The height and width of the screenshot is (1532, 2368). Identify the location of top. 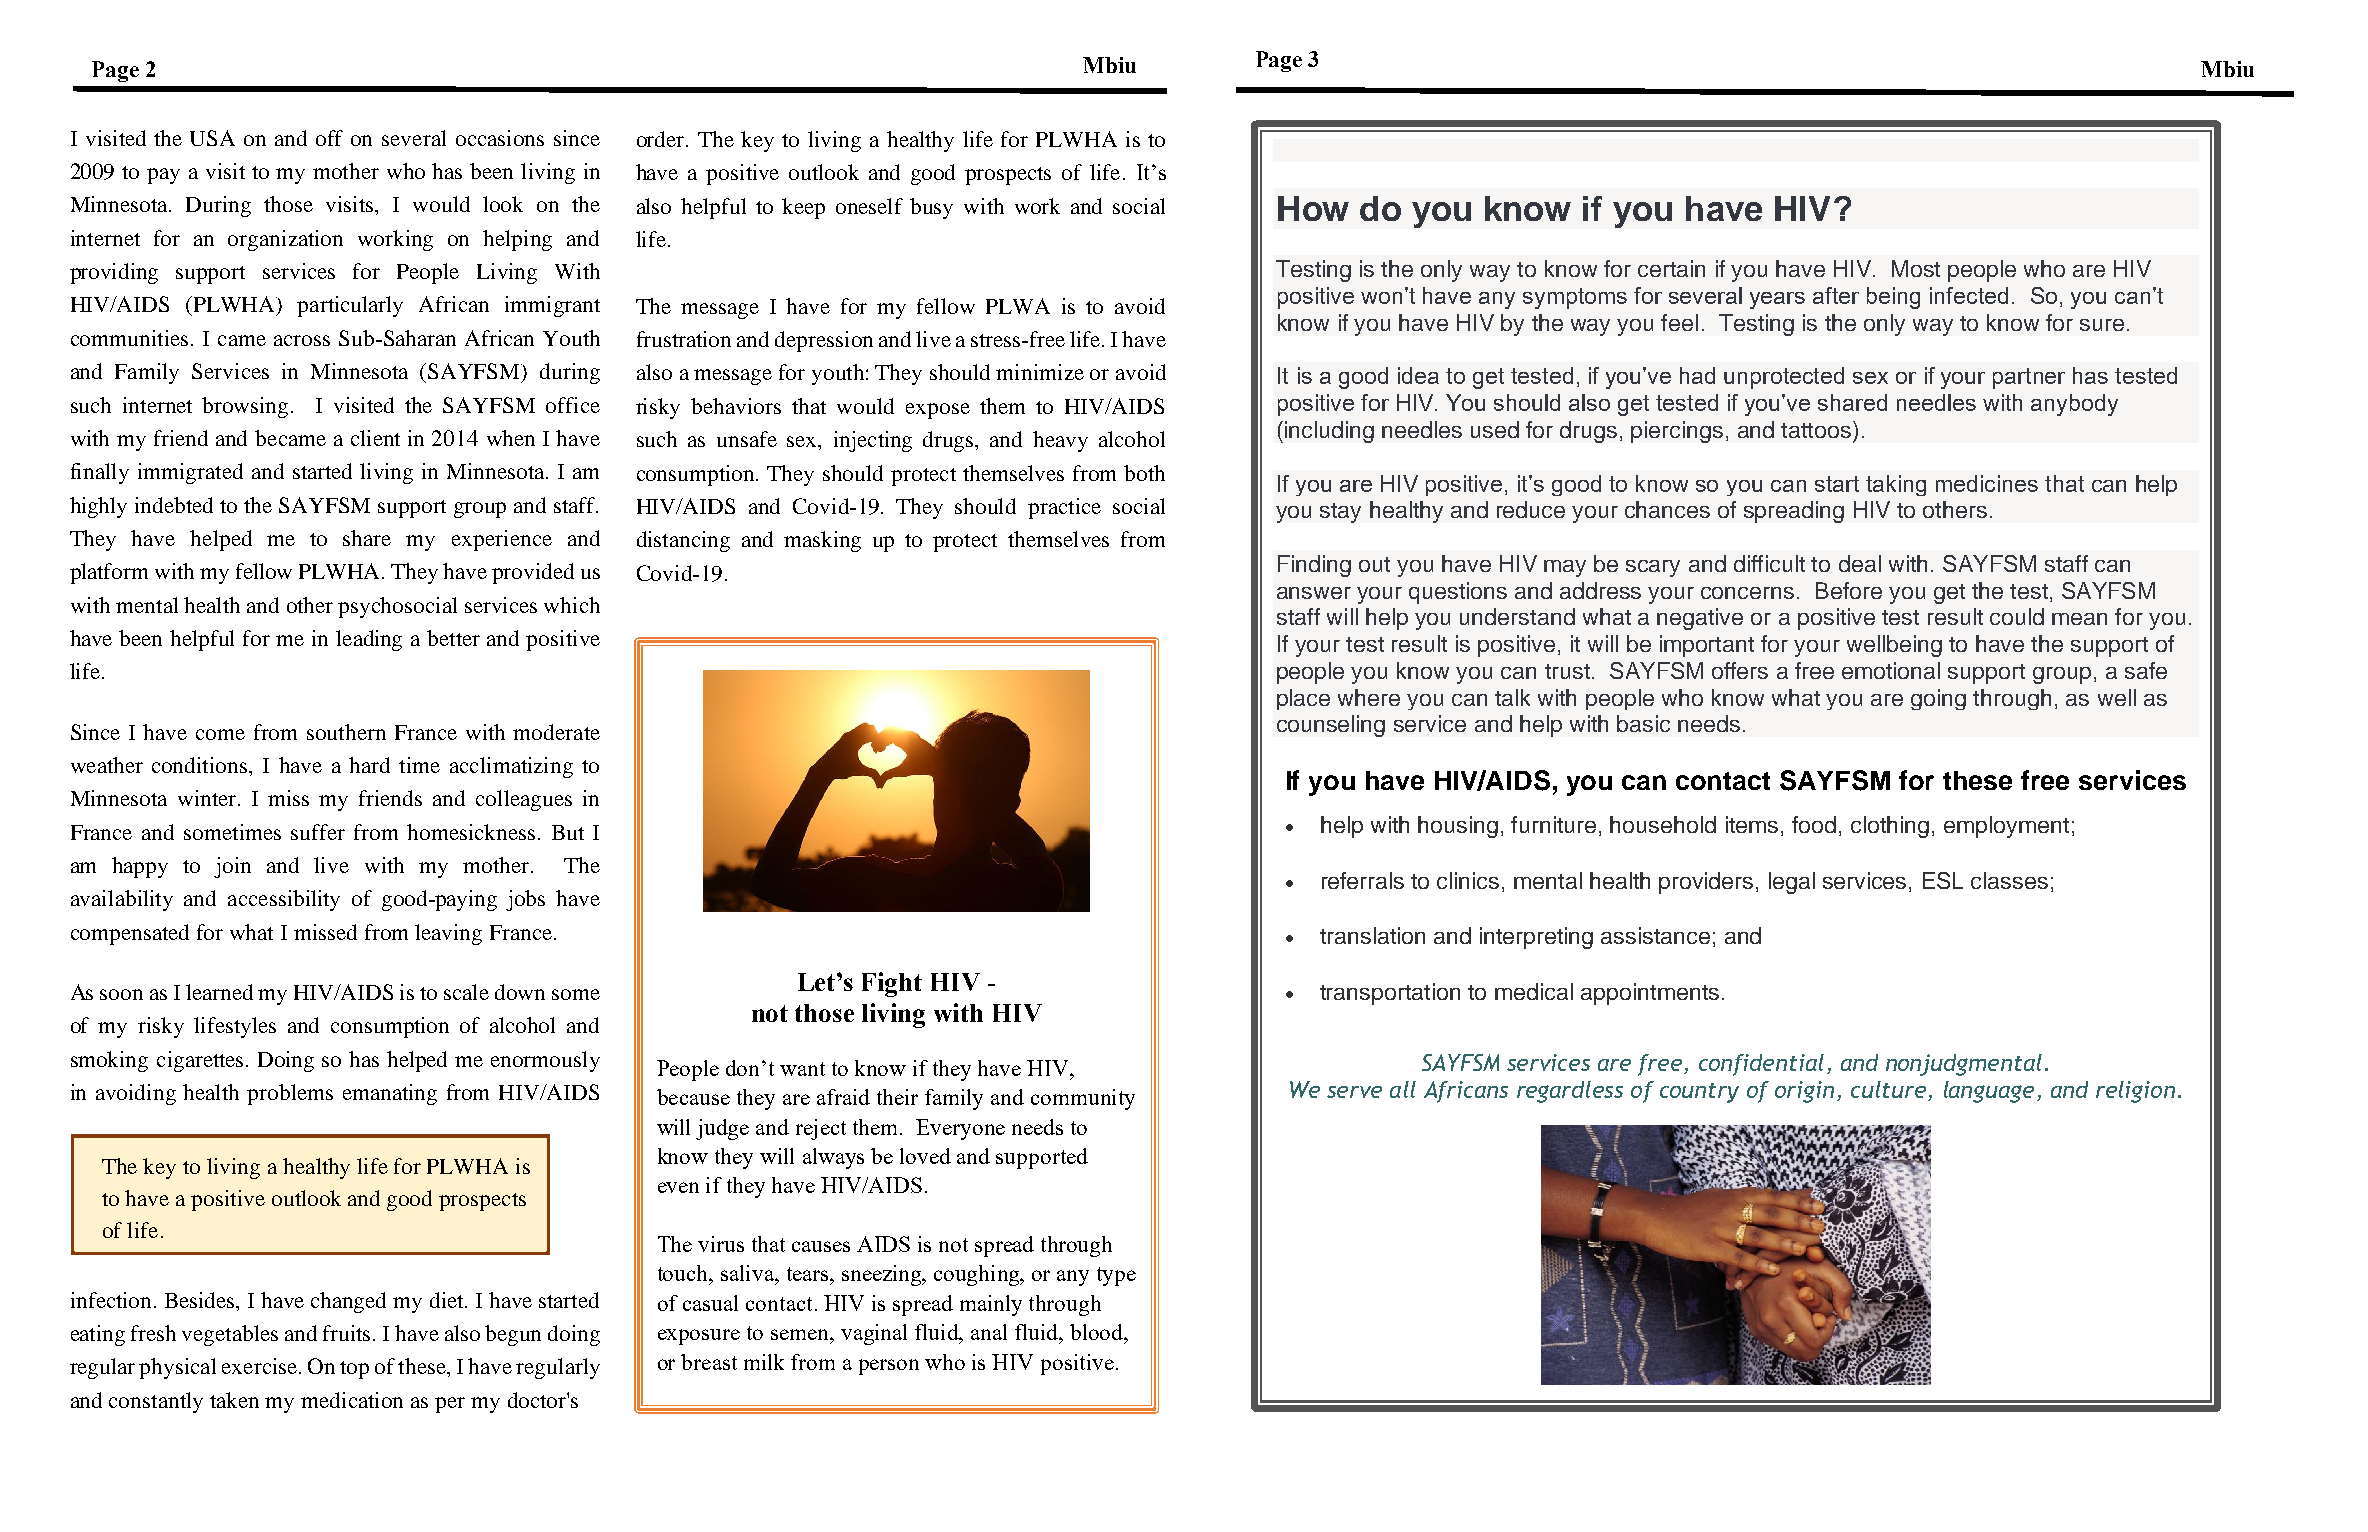
(354, 1370).
